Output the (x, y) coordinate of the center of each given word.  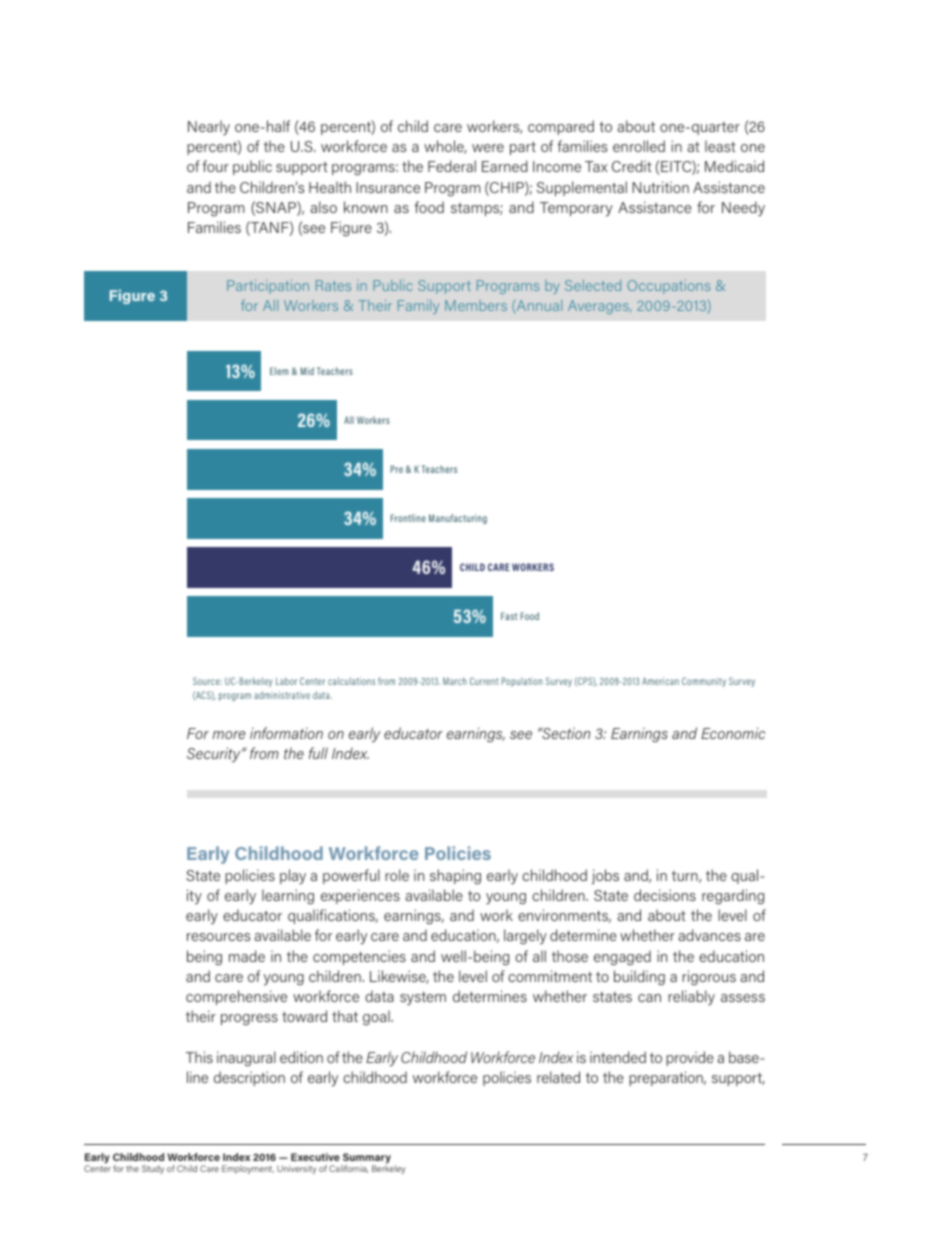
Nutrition (660, 187)
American (660, 681)
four (215, 166)
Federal (452, 166)
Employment (248, 1169)
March (455, 681)
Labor (286, 681)
